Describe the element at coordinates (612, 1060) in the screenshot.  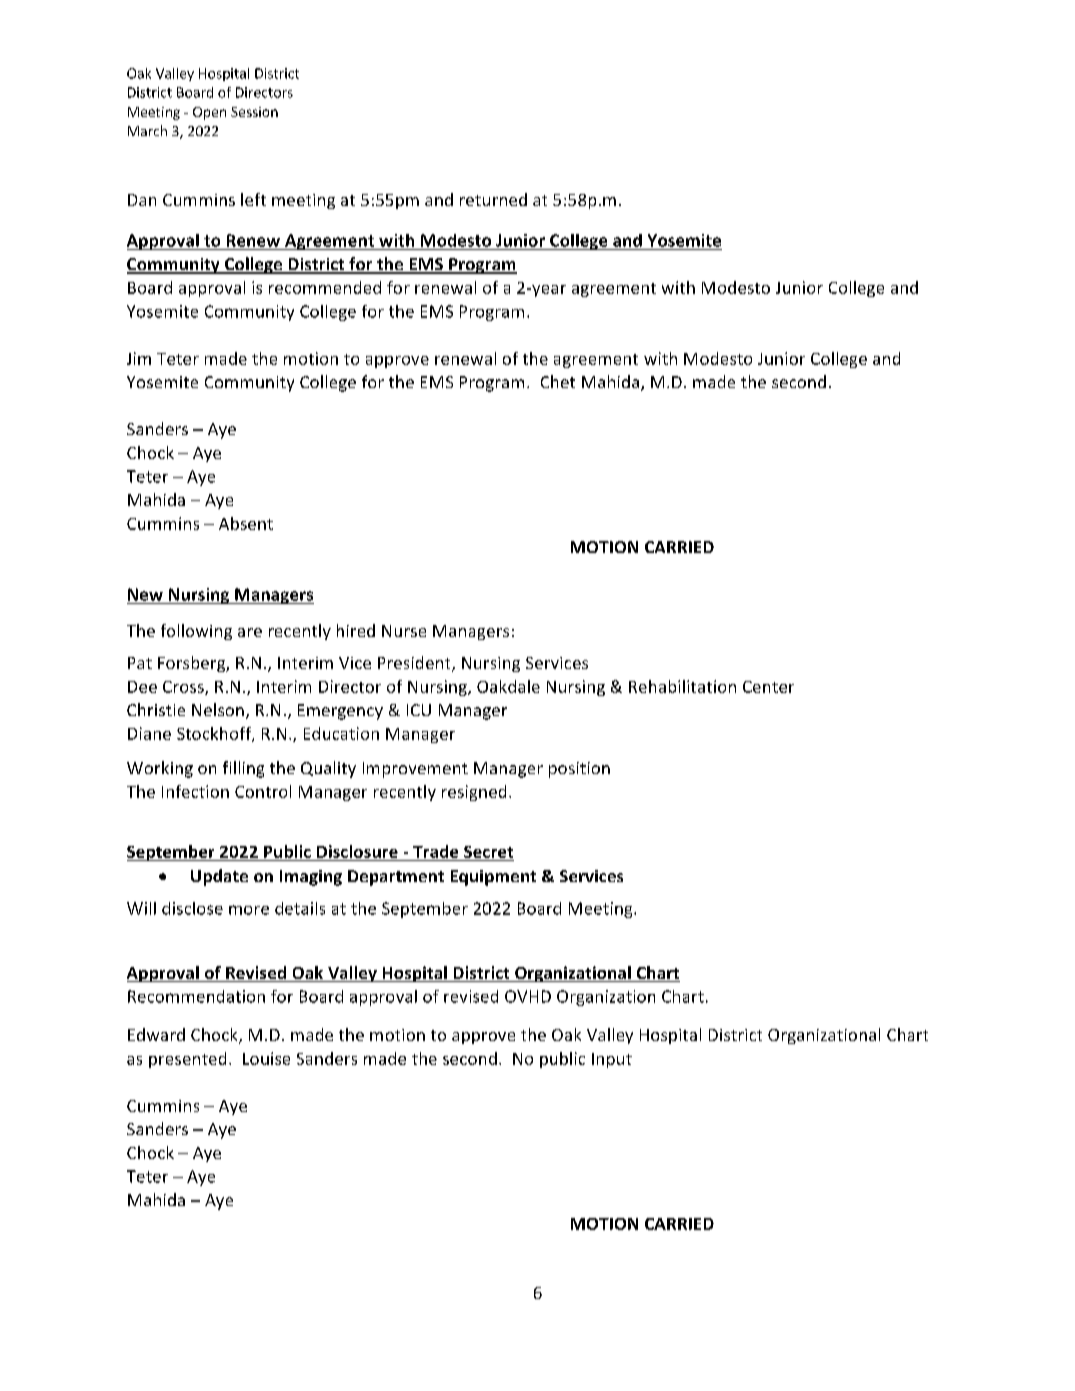
I see `Input` at that location.
